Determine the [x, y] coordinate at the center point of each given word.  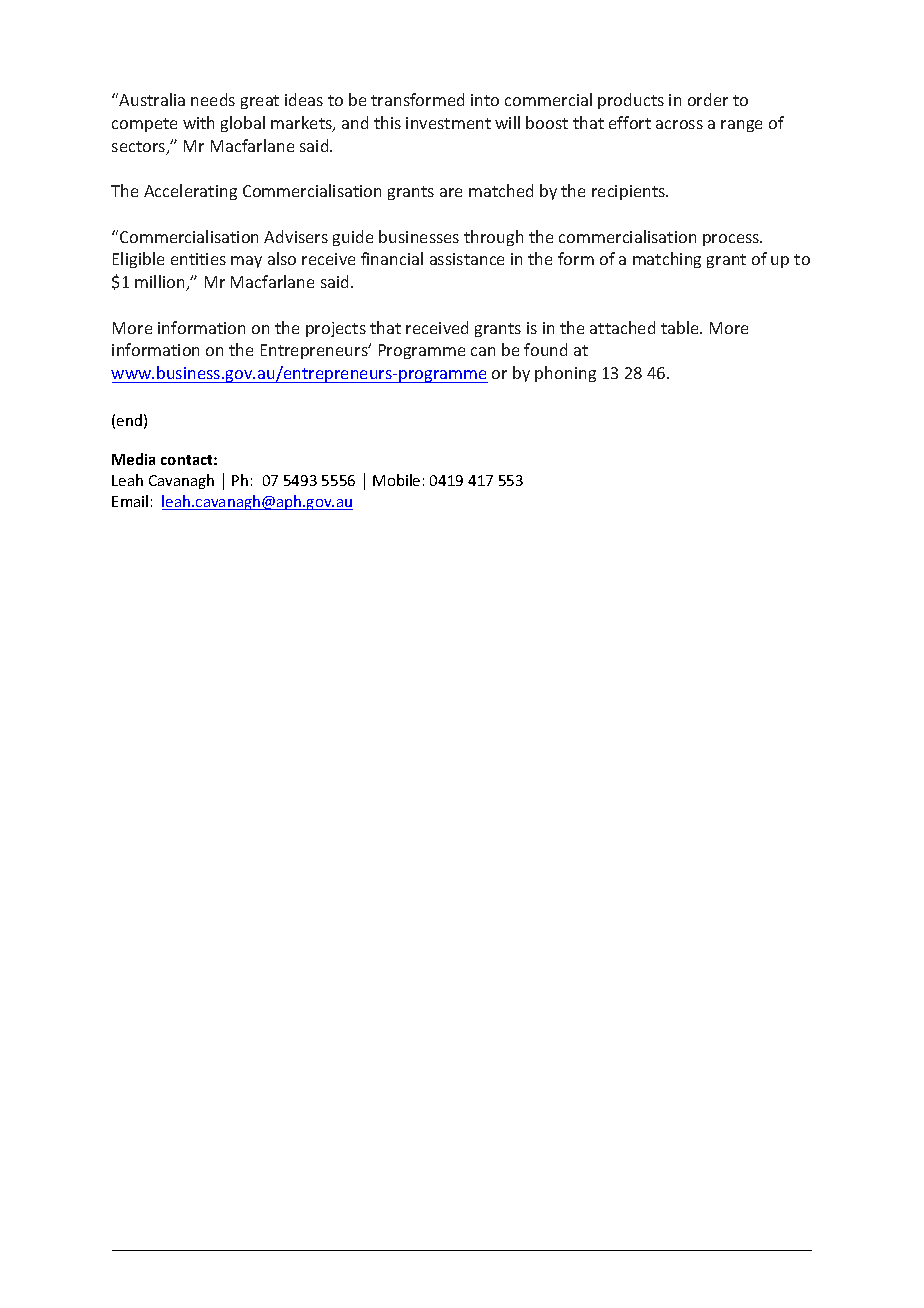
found [545, 349]
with [198, 122]
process [732, 240]
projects [336, 329]
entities [198, 259]
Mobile [396, 480]
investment [448, 123]
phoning [565, 374]
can [483, 351]
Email [130, 501]
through [493, 238]
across [679, 124]
